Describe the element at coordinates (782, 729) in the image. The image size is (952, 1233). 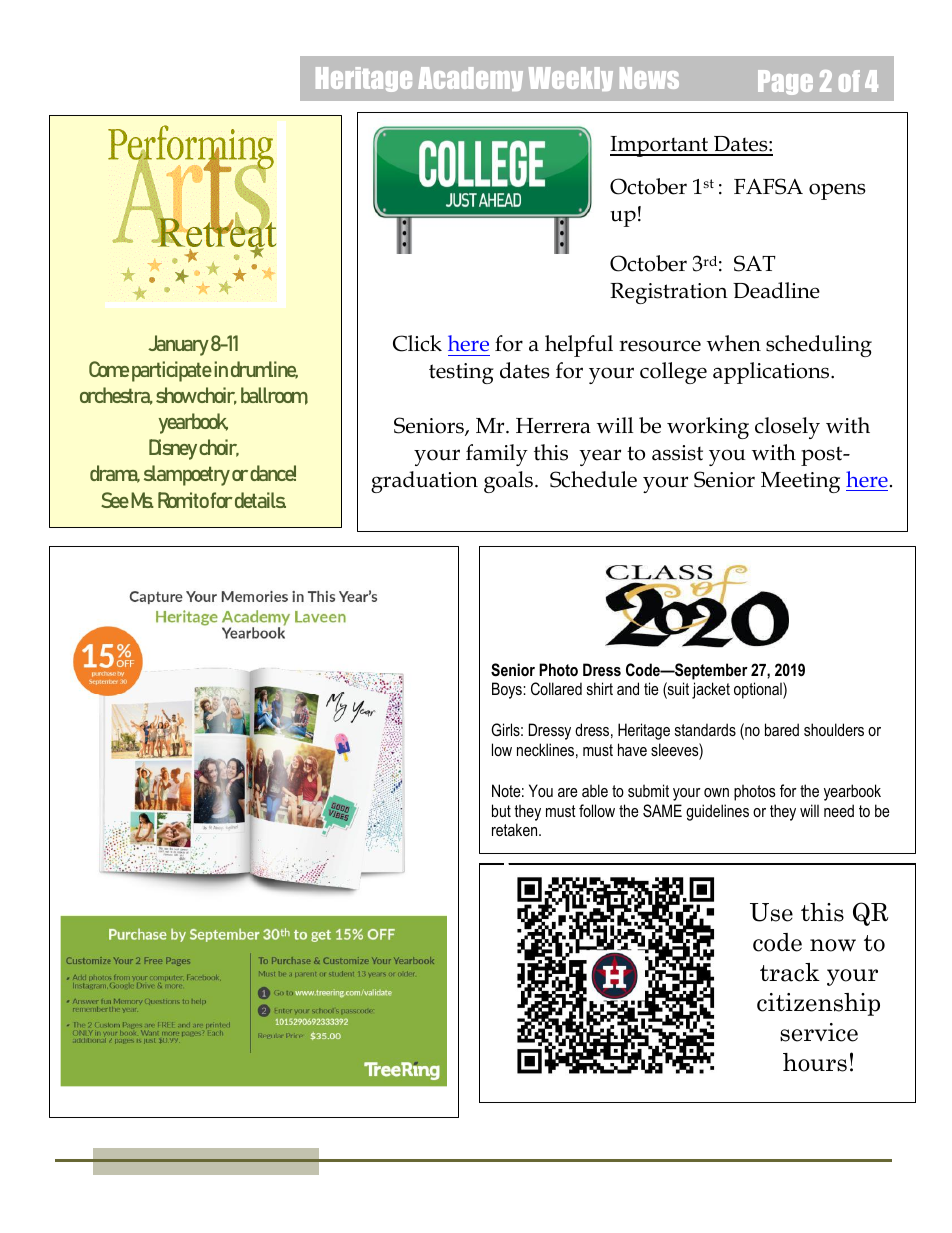
I see `bared` at that location.
